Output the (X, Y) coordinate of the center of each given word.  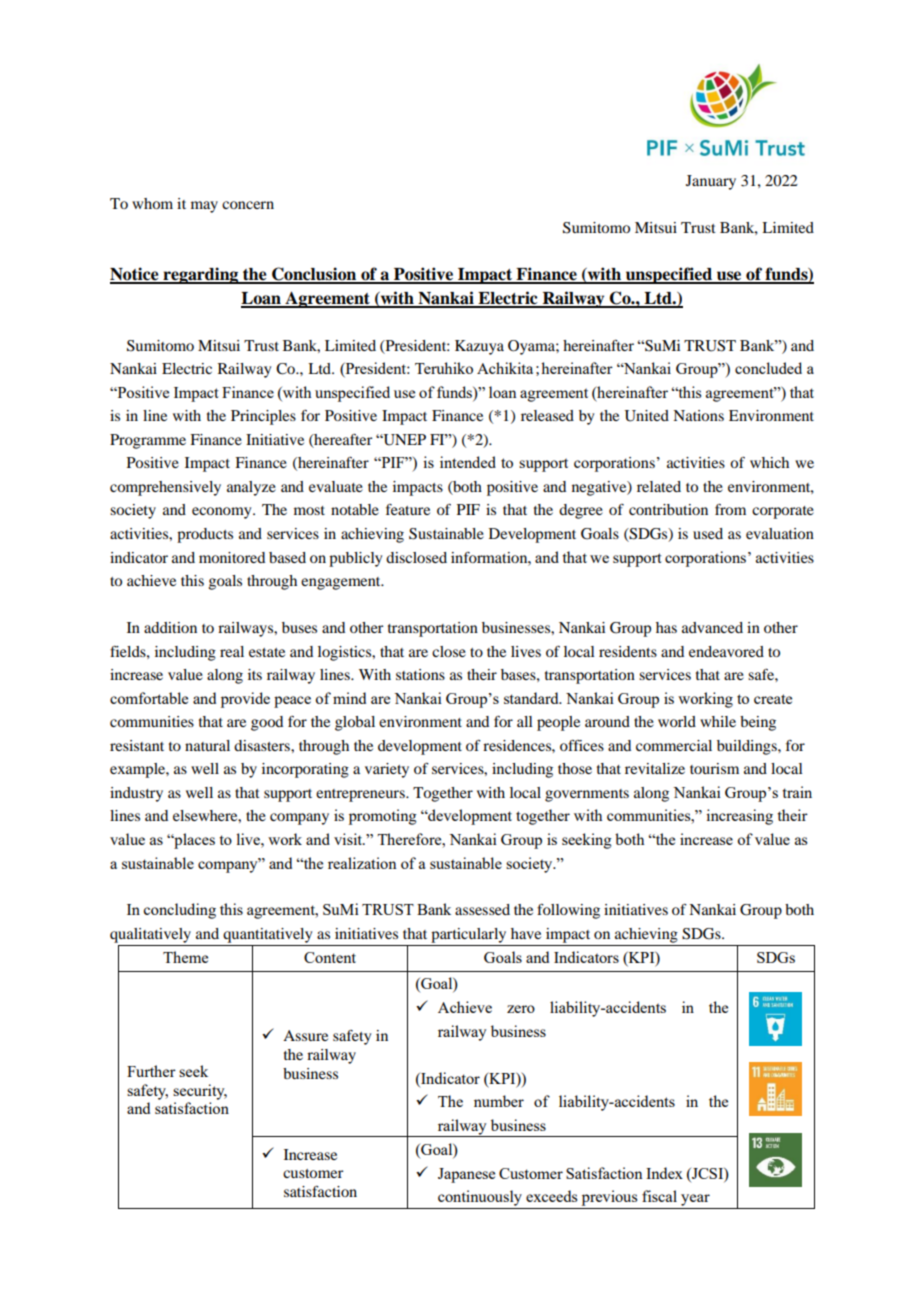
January (711, 182)
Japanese (466, 1175)
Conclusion (314, 275)
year (695, 1200)
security (200, 1092)
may (204, 207)
